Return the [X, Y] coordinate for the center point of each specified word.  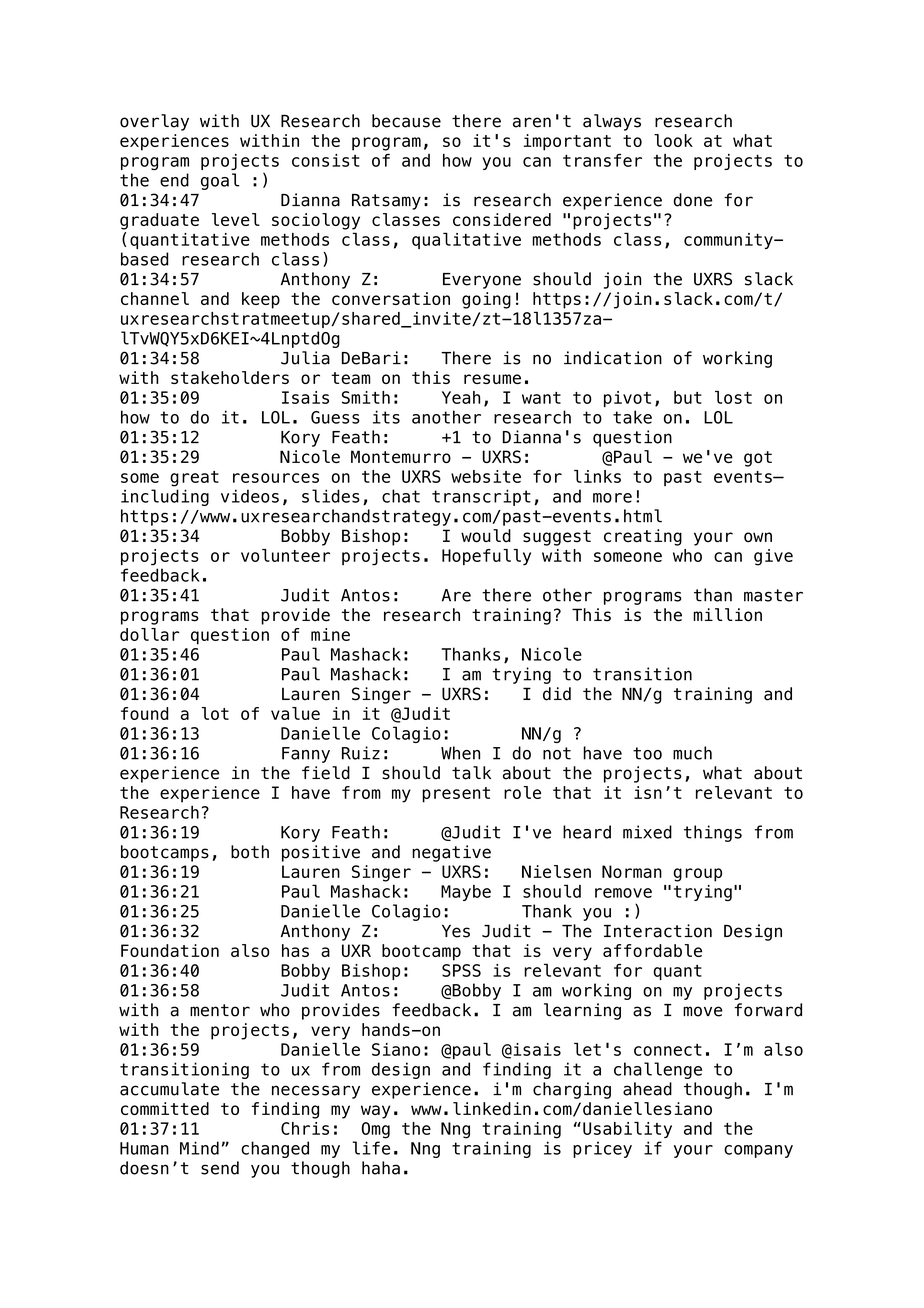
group [697, 875]
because [406, 121]
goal [220, 181]
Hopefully [486, 557]
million [727, 615]
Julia [305, 358]
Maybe [466, 893]
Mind [199, 1148]
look [673, 140]
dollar [150, 634]
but [688, 397]
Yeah [461, 397]
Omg [376, 1130]
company [758, 1151]
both [250, 852]
